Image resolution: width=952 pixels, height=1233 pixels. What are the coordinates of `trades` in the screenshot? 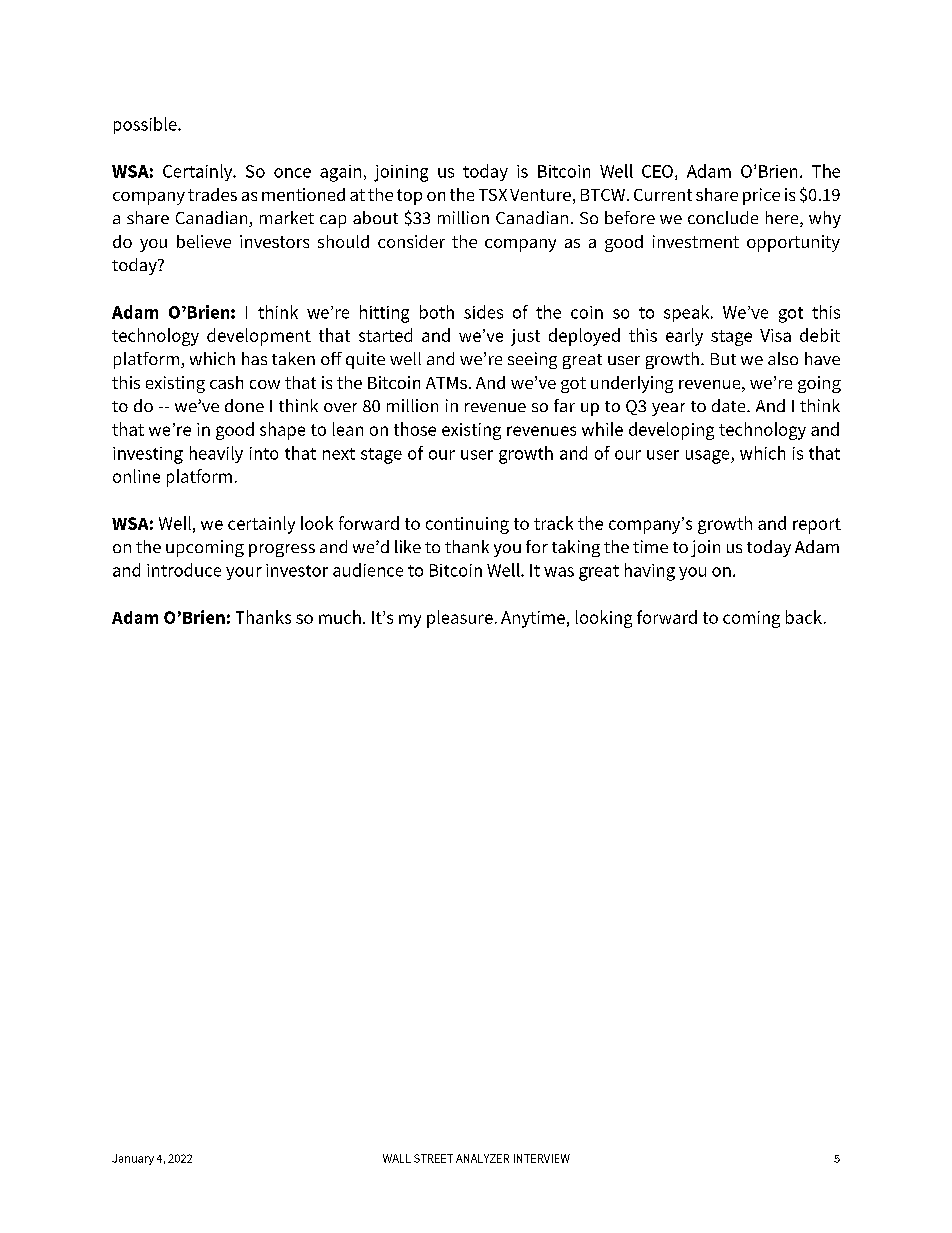 It's located at (212, 194).
